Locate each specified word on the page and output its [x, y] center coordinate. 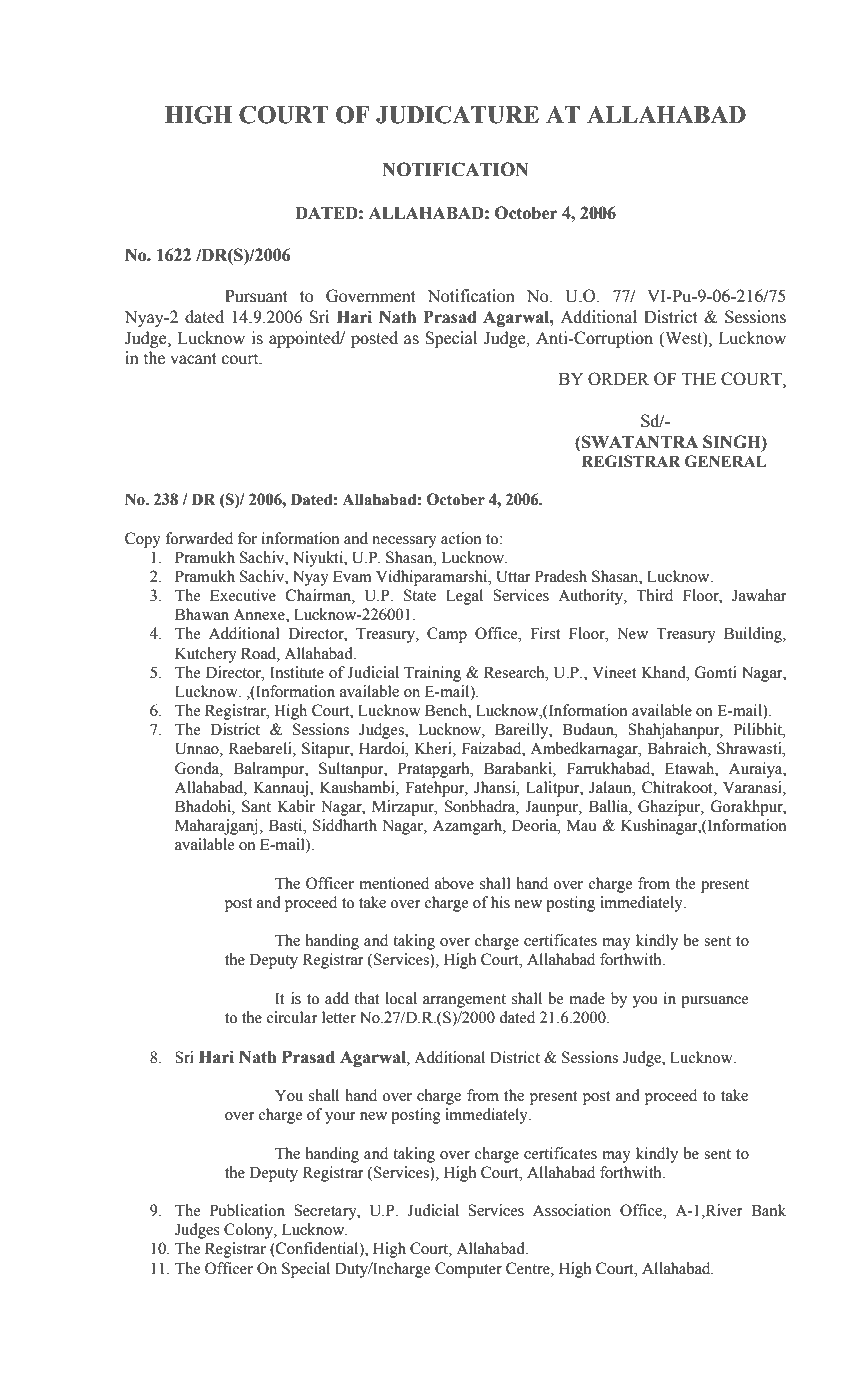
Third [654, 595]
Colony [250, 1231]
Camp [447, 635]
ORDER [618, 379]
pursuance [715, 1002]
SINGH [733, 442]
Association [572, 1210]
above [454, 883]
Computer [468, 1270]
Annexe [260, 615]
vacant [193, 359]
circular [292, 1017]
